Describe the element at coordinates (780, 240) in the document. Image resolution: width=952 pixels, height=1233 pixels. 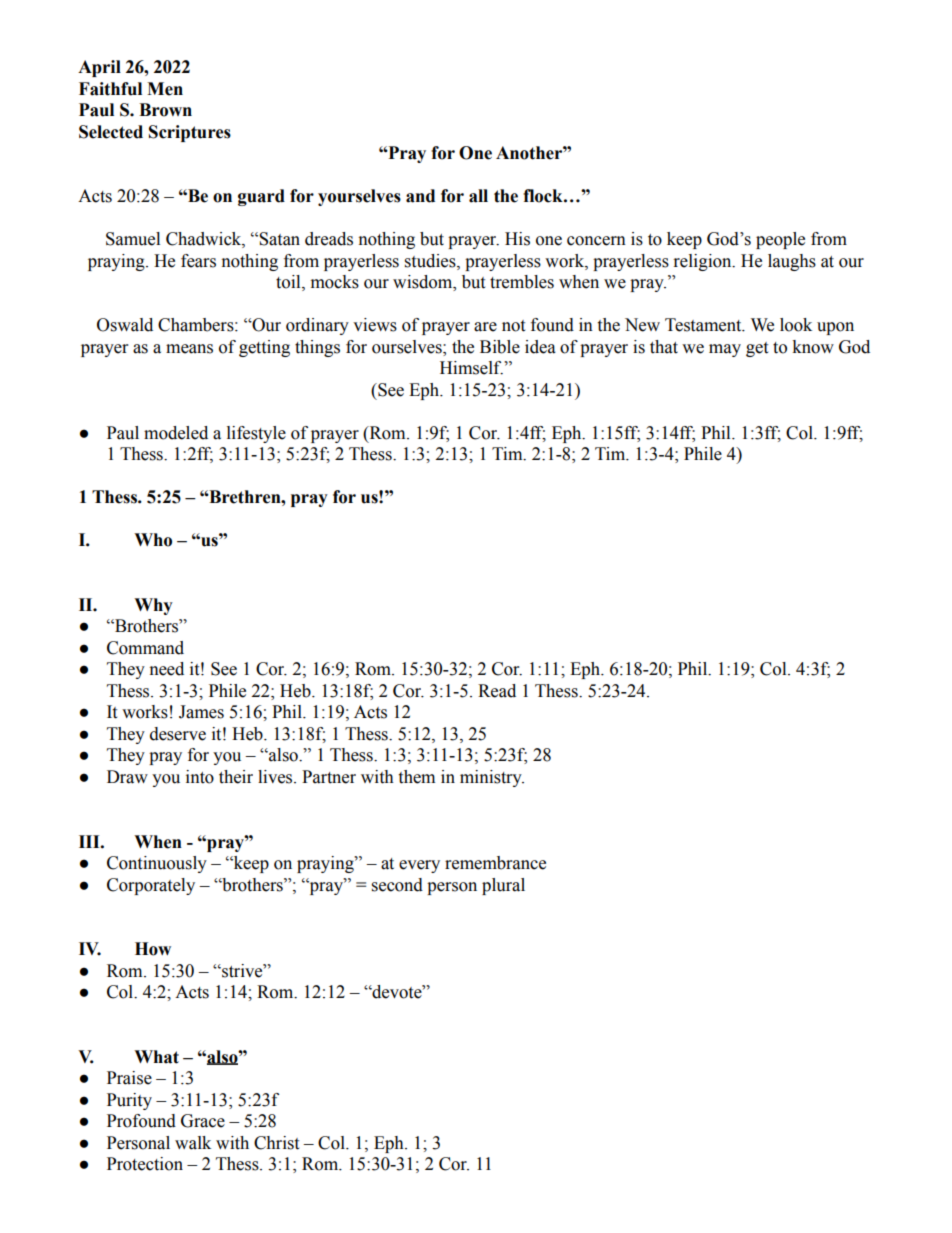
I see `people` at that location.
